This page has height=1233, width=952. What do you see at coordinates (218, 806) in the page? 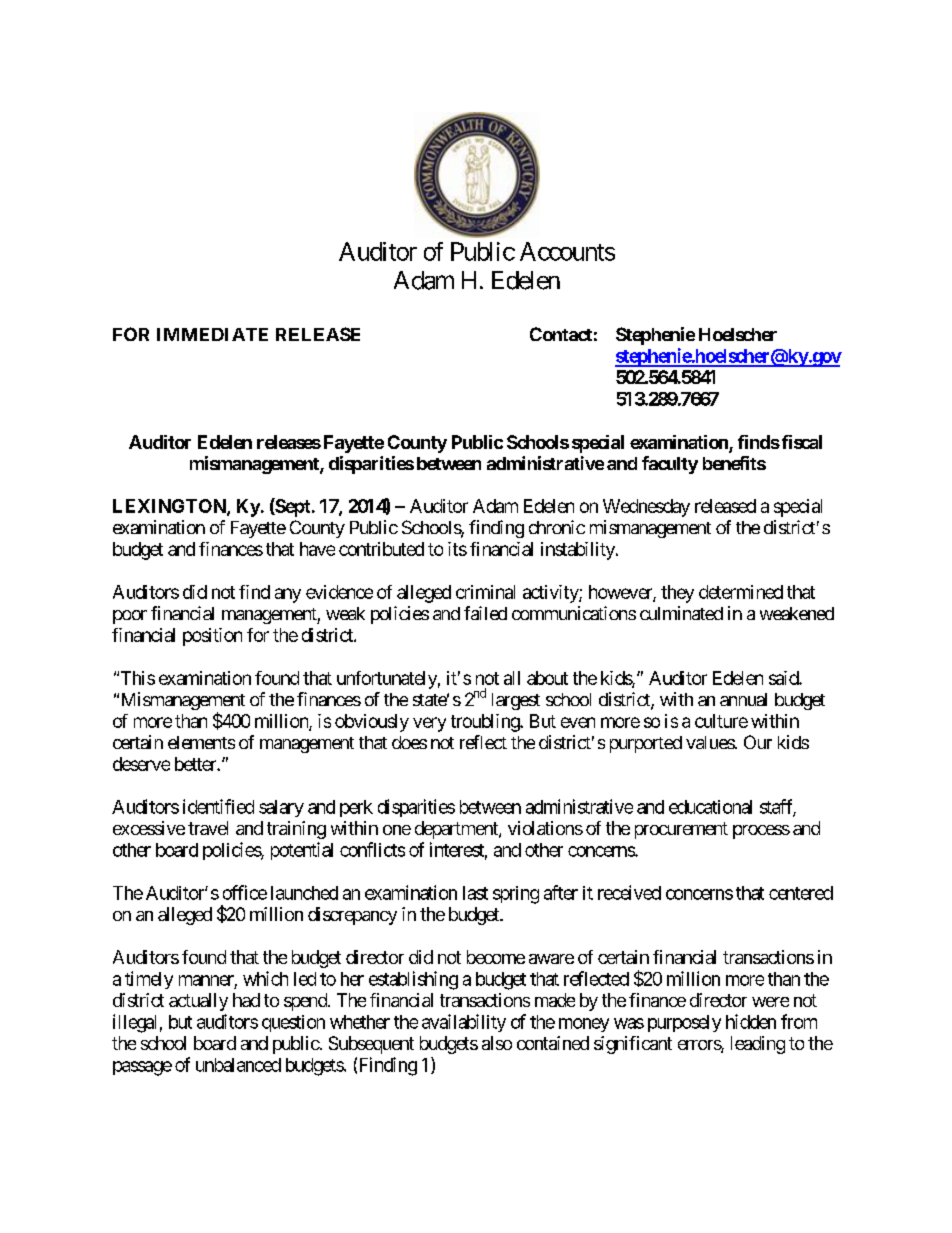
I see `identified` at bounding box center [218, 806].
